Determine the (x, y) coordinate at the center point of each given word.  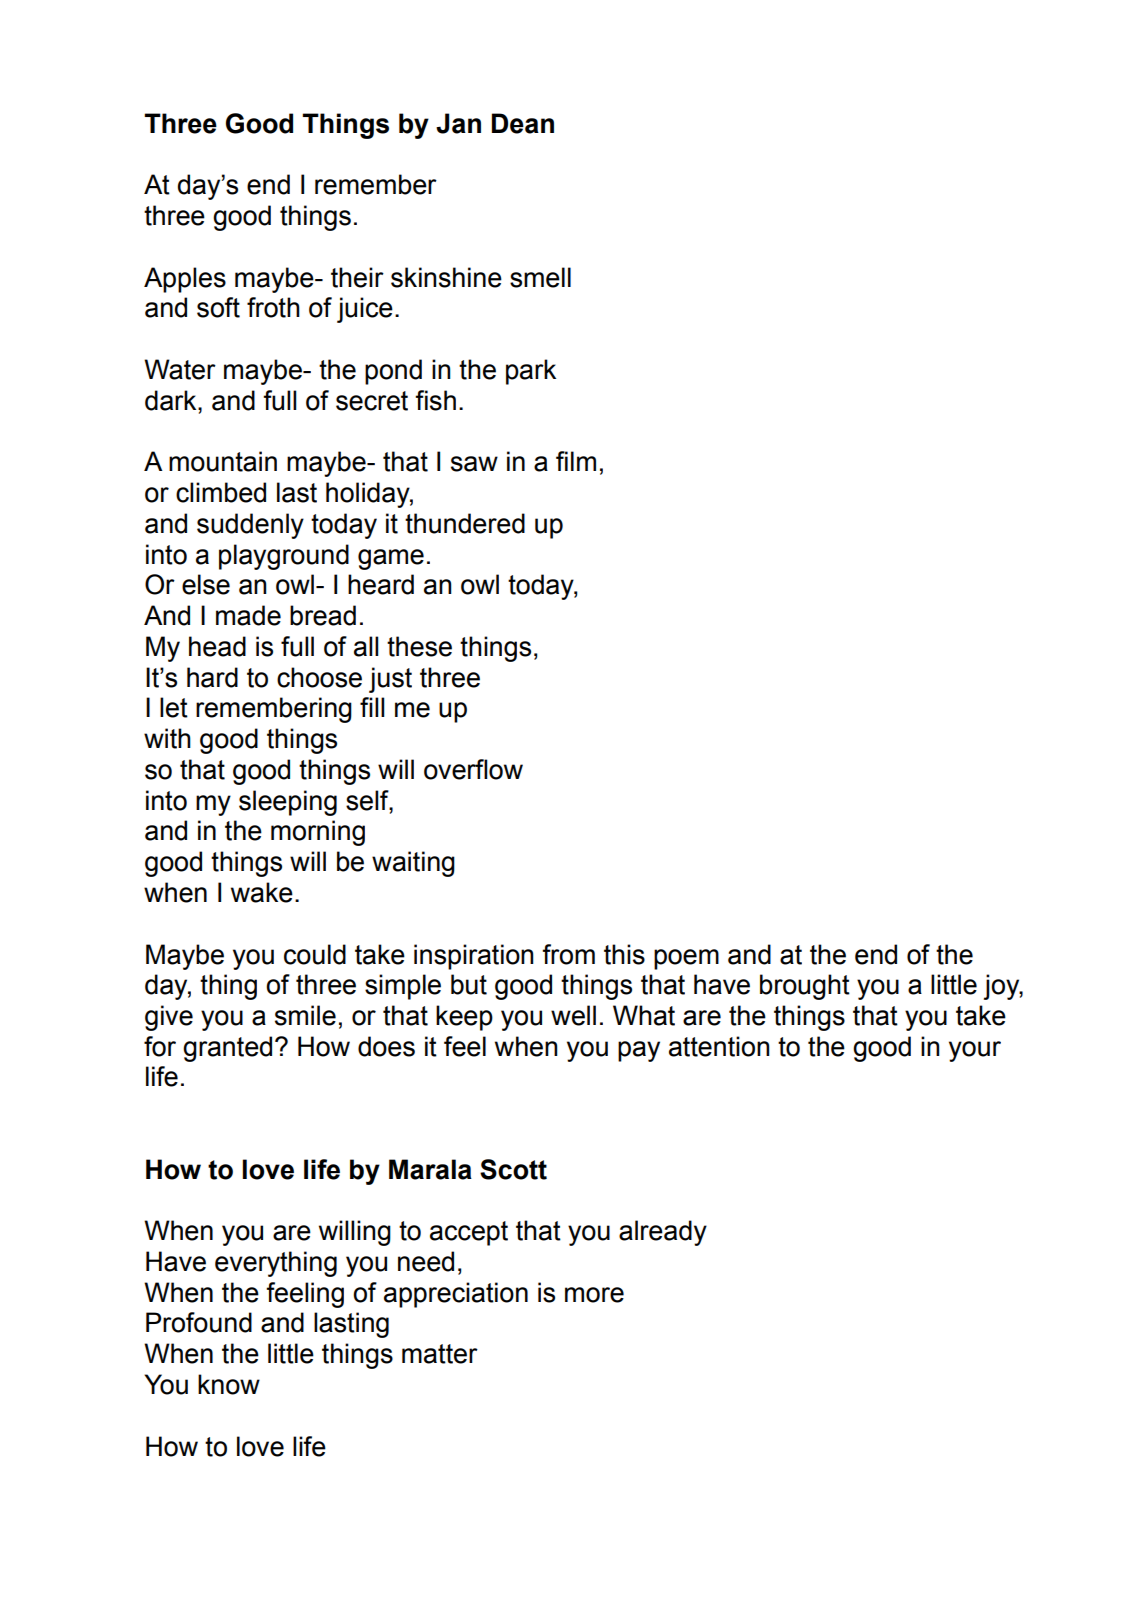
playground (284, 557)
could (315, 954)
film (576, 461)
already (663, 1233)
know (229, 1384)
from (568, 954)
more (594, 1295)
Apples (185, 280)
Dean (523, 123)
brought (805, 987)
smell (540, 277)
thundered (465, 523)
